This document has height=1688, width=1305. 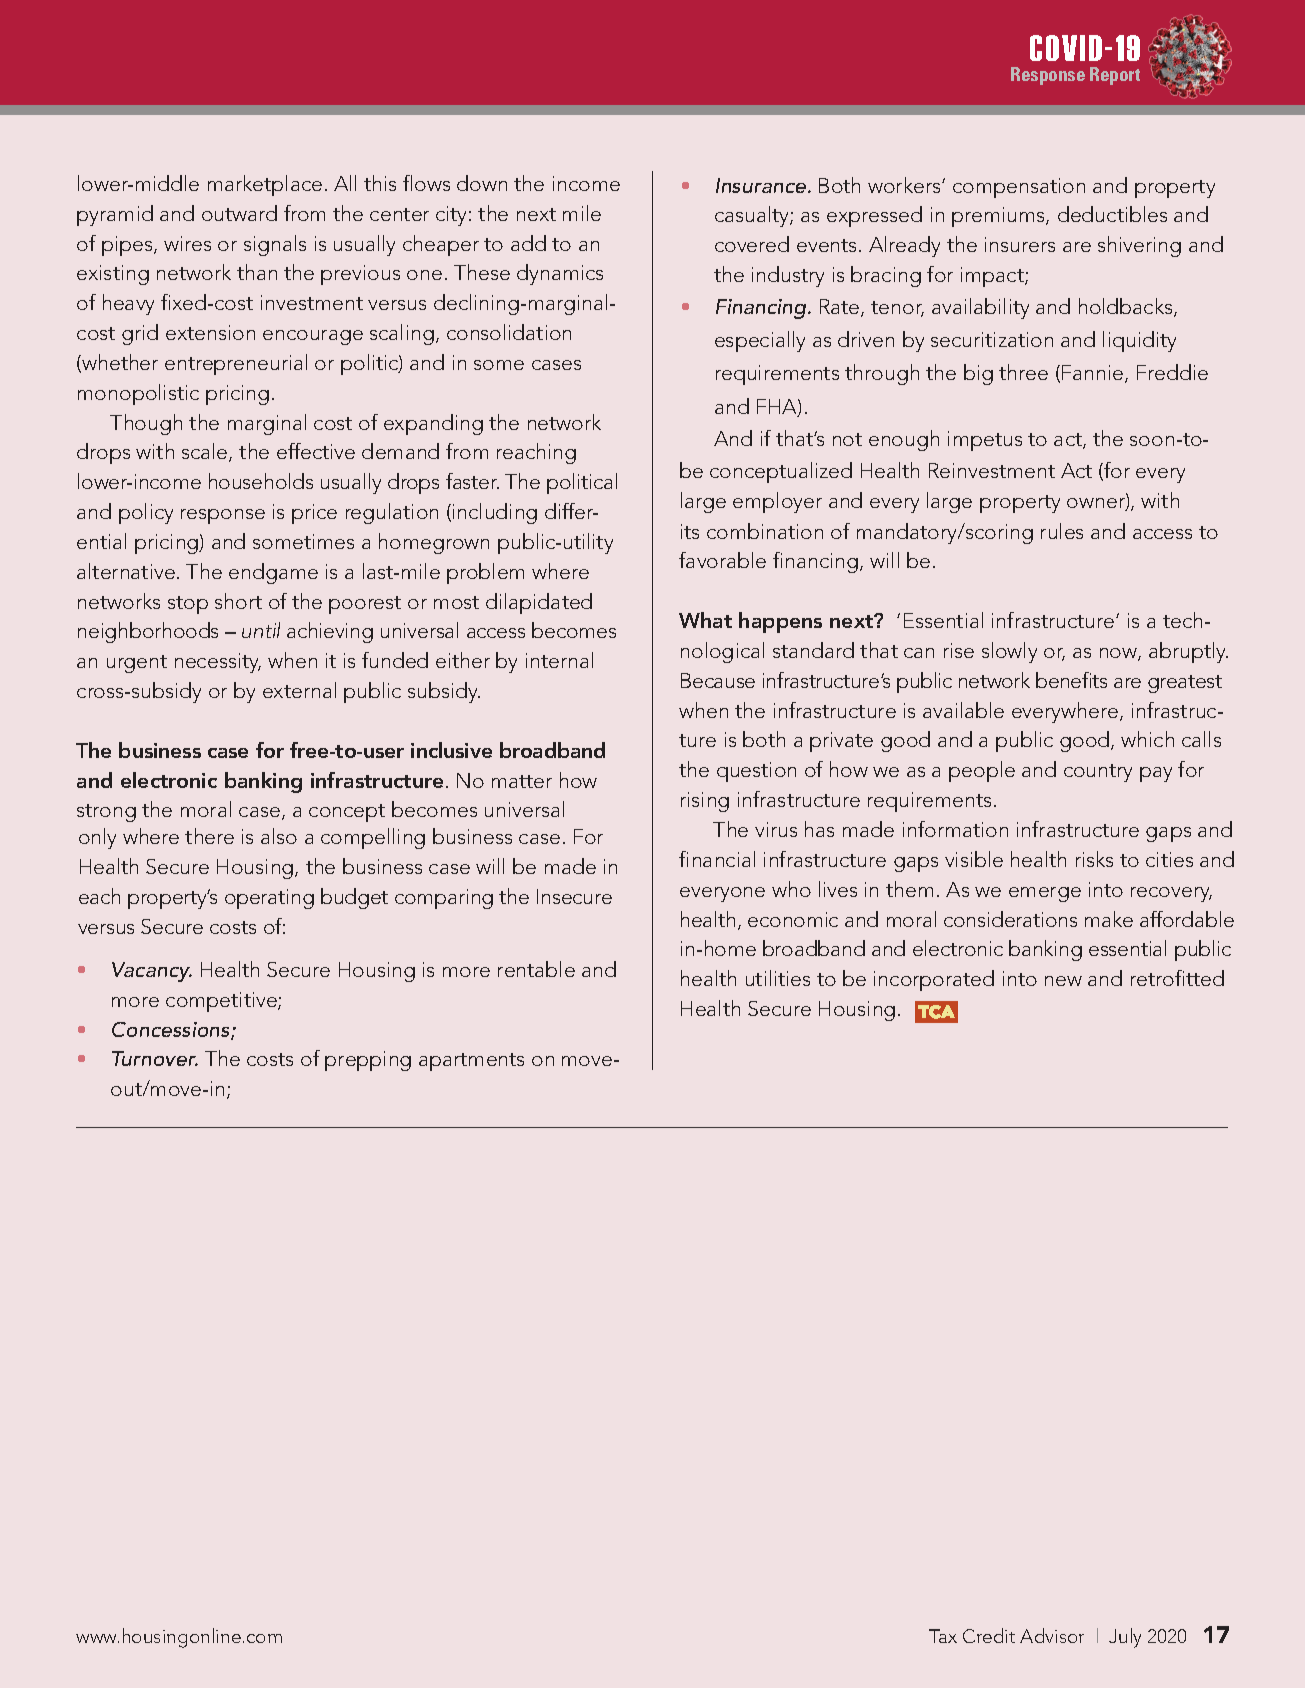 What do you see at coordinates (155, 1058) in the document?
I see `Turnover` at bounding box center [155, 1058].
